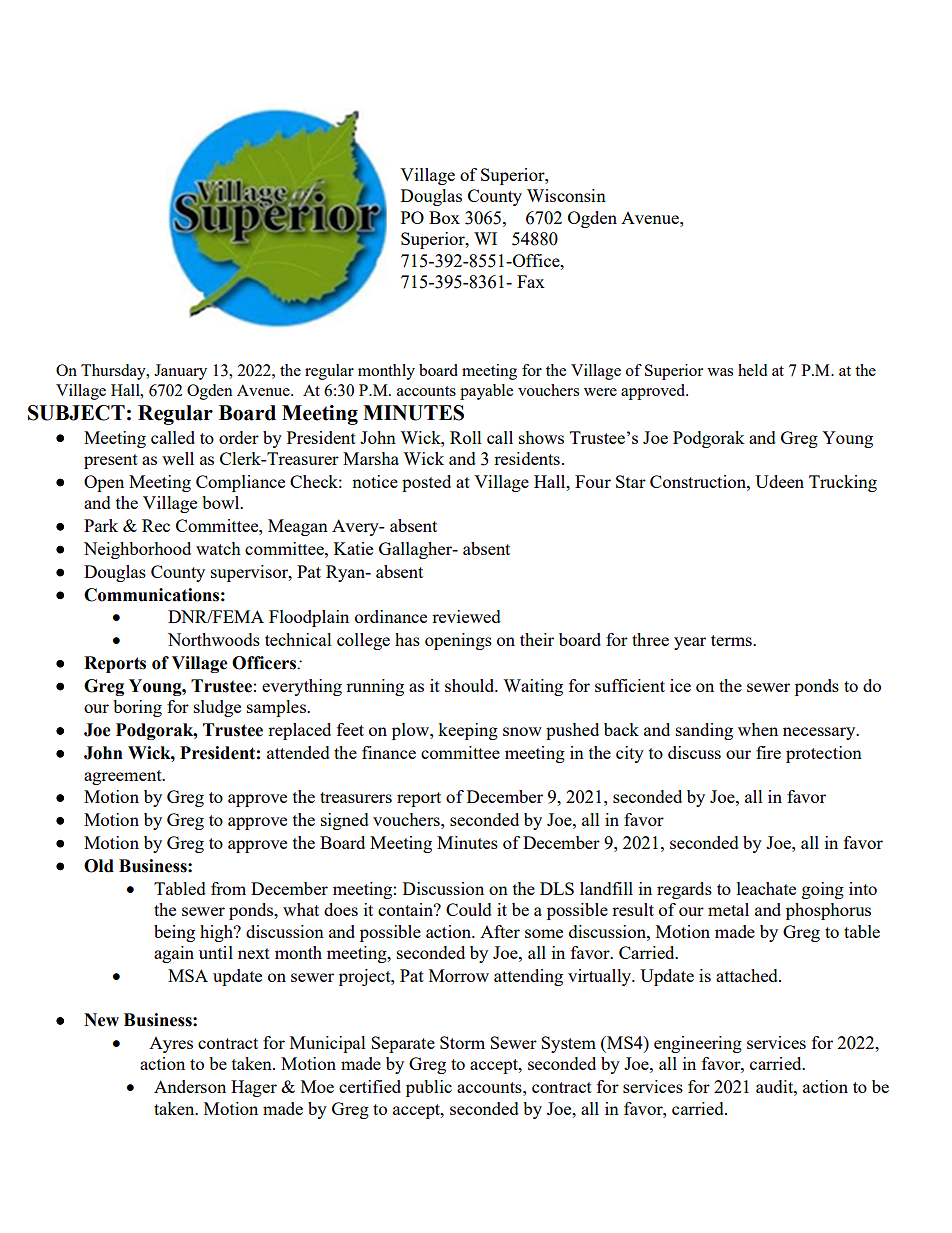  Describe the element at coordinates (752, 370) in the page. I see `held` at that location.
